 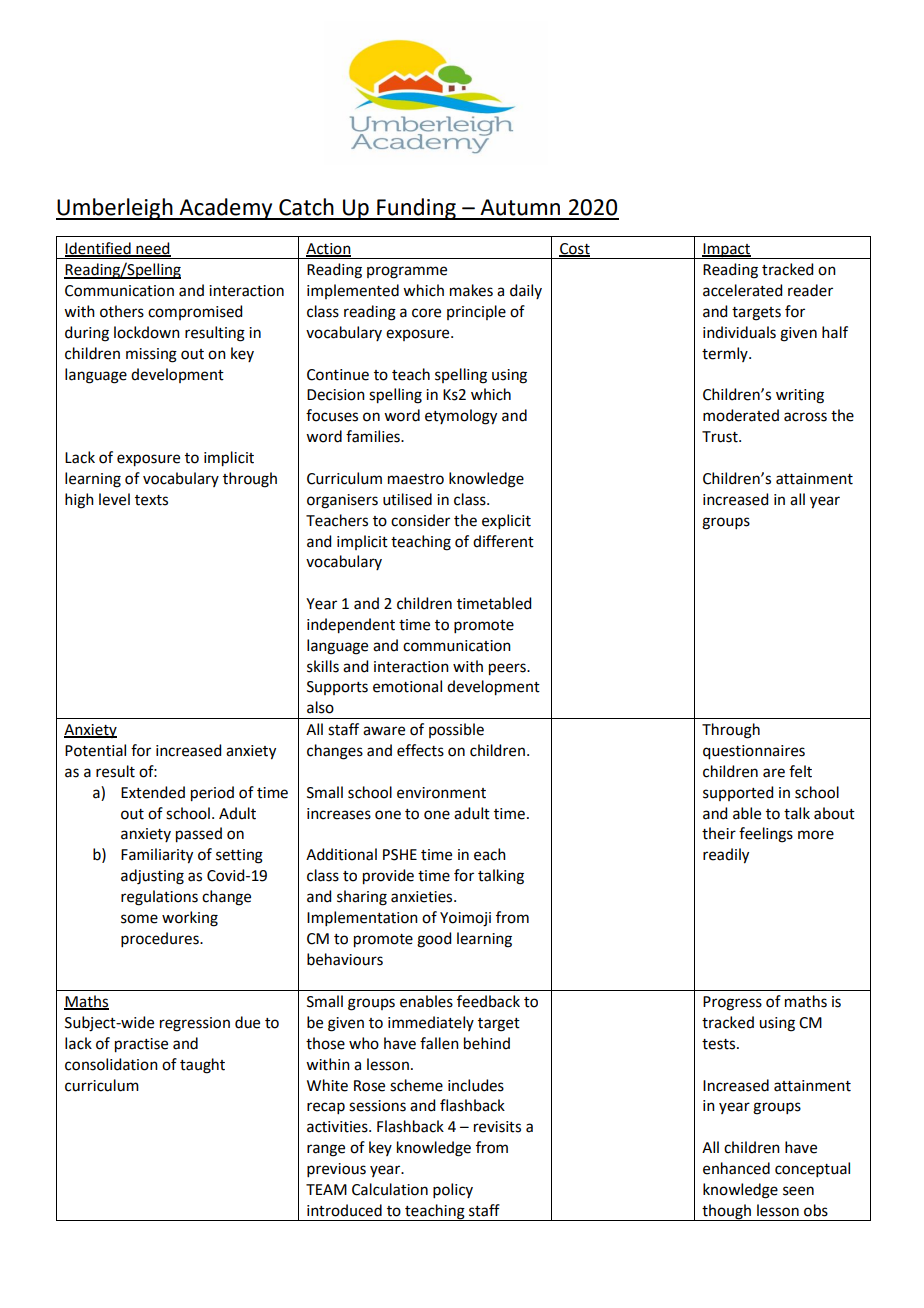 What do you see at coordinates (416, 209) in the image?
I see `Funding` at bounding box center [416, 209].
